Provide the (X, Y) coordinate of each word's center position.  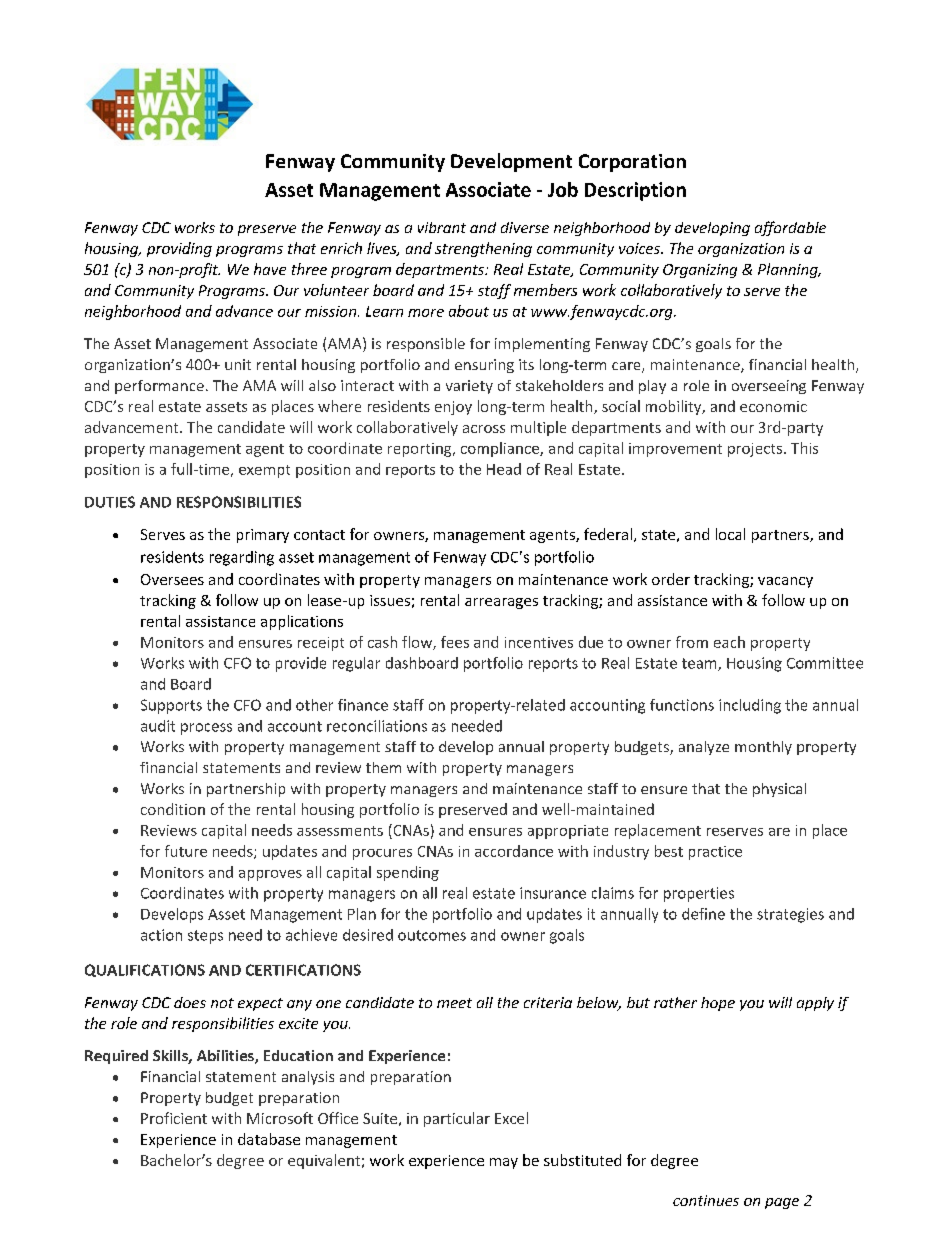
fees (455, 642)
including (750, 706)
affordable (790, 228)
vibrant (442, 227)
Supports (171, 706)
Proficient (174, 1118)
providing (179, 249)
